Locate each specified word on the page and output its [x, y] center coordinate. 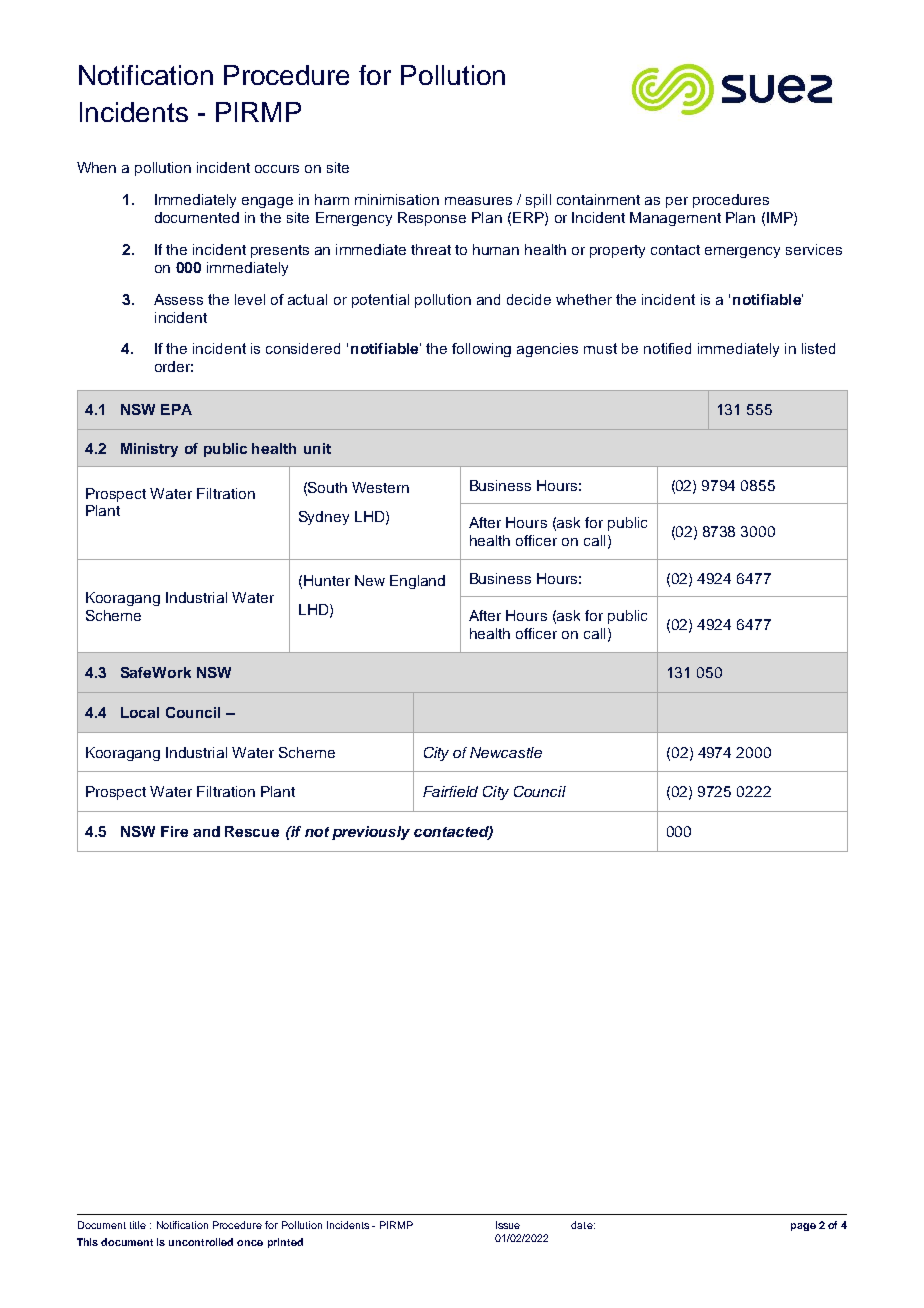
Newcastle [506, 752]
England [417, 582]
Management [675, 219]
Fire [174, 831]
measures [478, 201]
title [138, 1225]
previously [371, 833]
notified [667, 348]
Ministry [149, 450]
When [96, 167]
